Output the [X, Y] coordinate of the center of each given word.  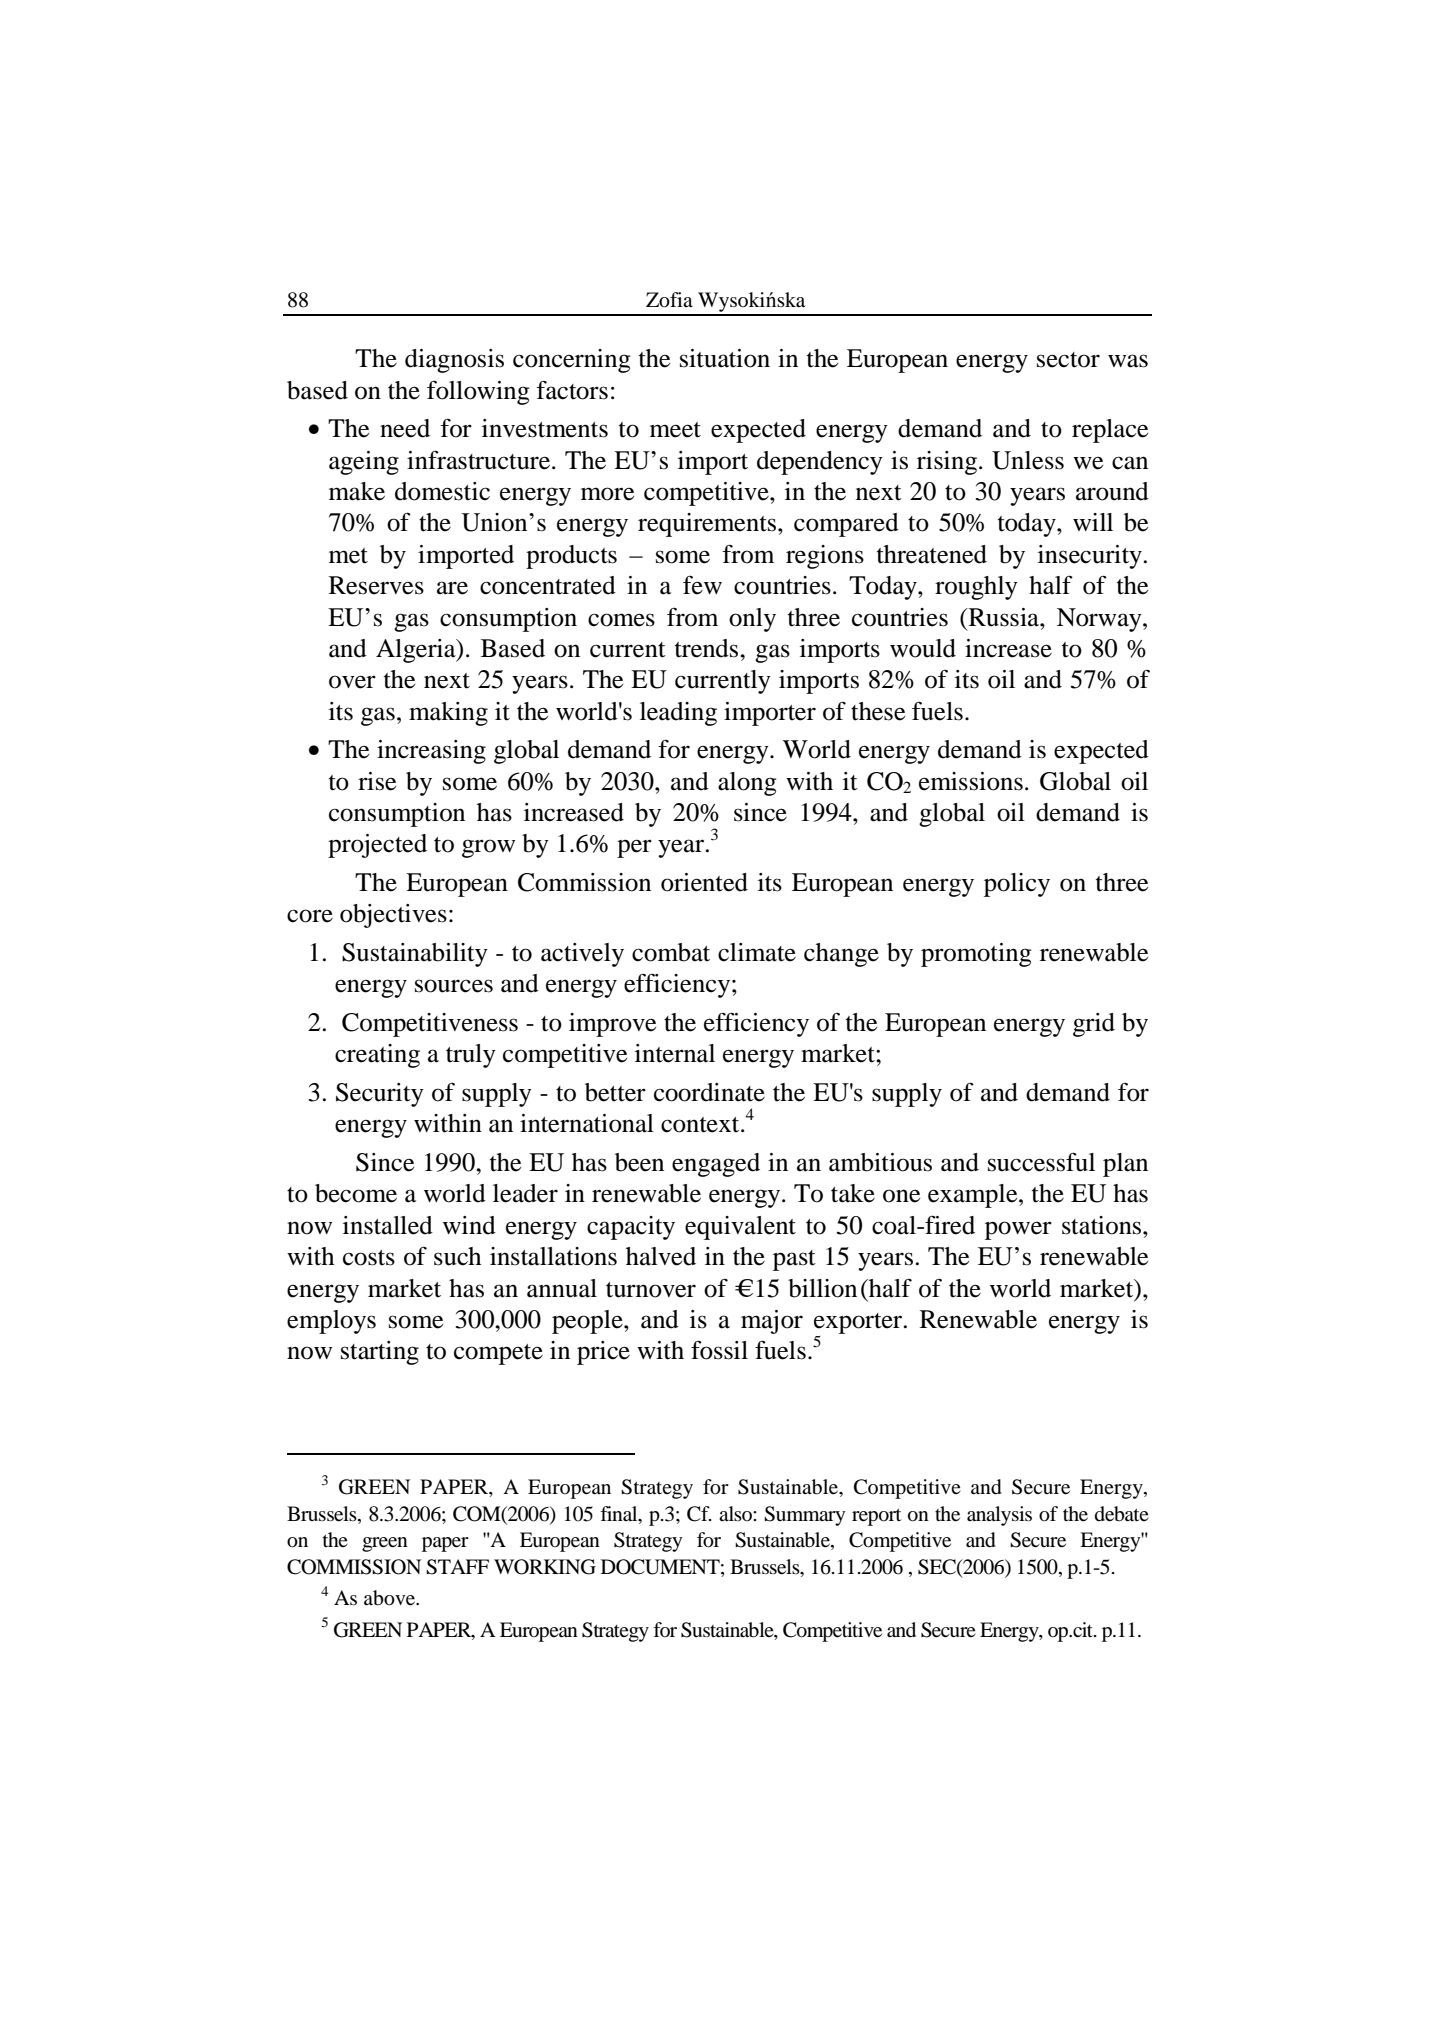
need [405, 428]
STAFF [457, 1567]
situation [725, 358]
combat [671, 952]
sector [1068, 360]
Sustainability [415, 955]
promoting [976, 955]
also [736, 1513]
